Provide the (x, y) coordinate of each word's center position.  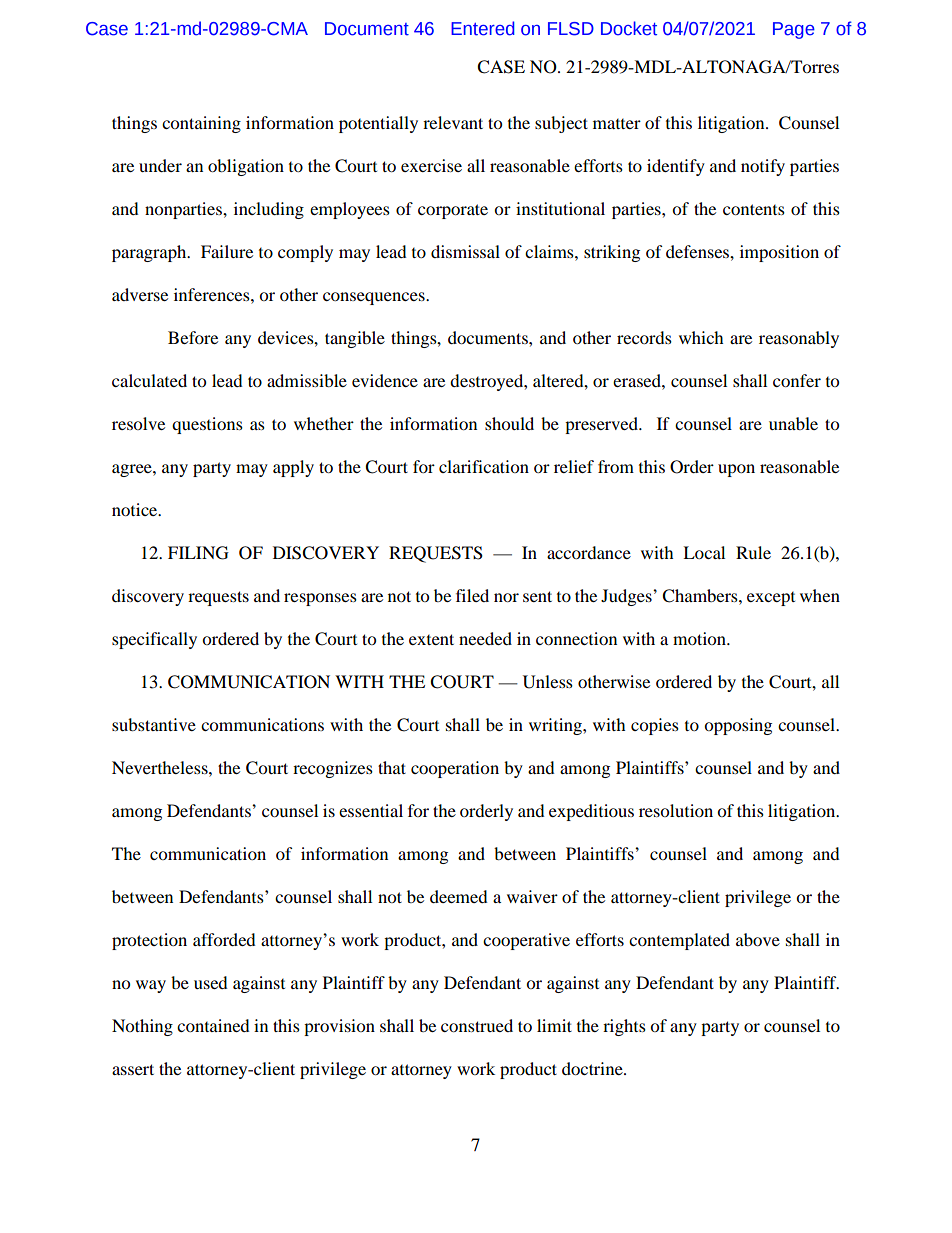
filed (472, 595)
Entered (483, 28)
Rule (753, 552)
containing (201, 124)
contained (213, 1025)
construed (477, 1025)
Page (794, 30)
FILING (198, 553)
